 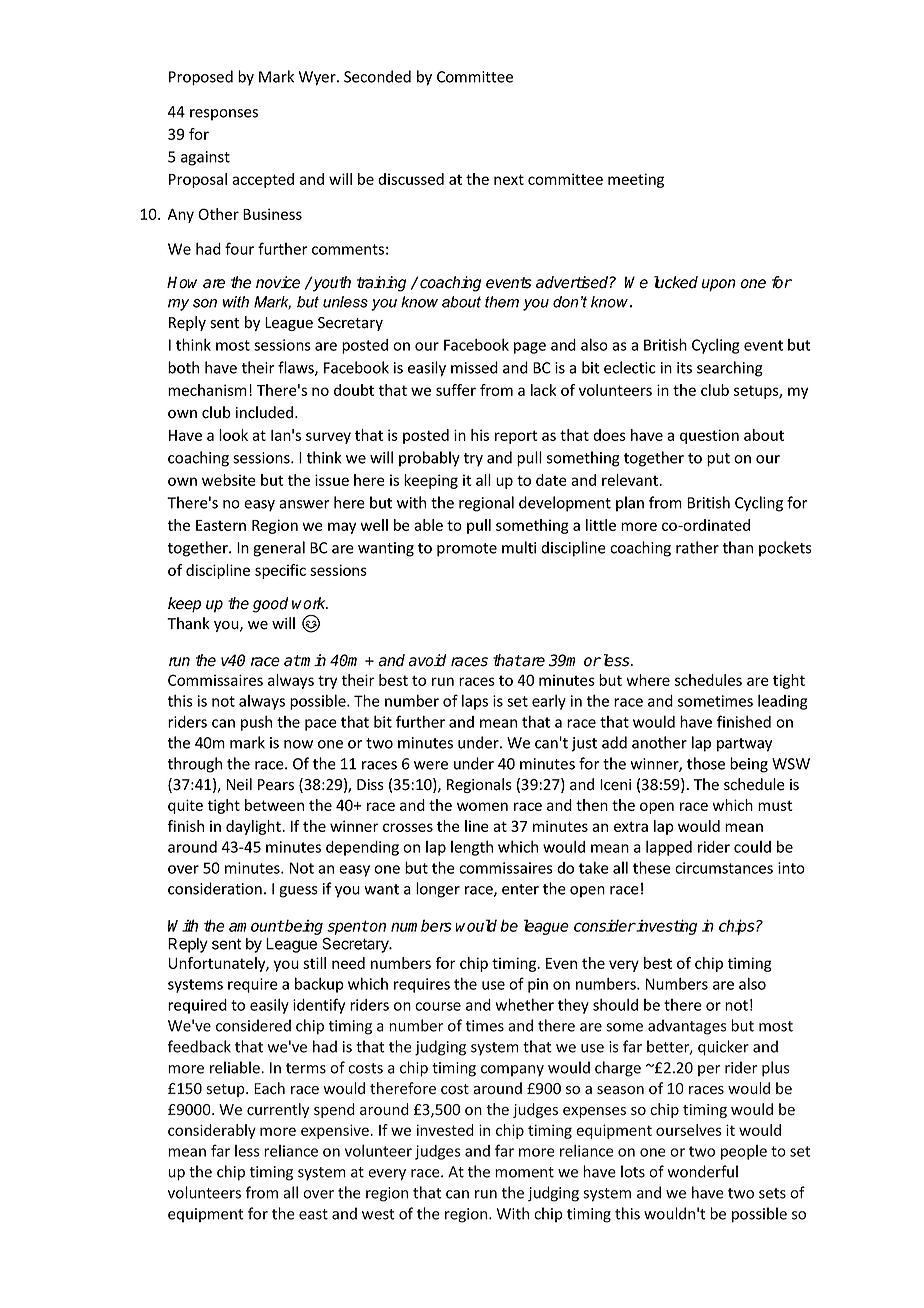 I want to click on enter, so click(x=520, y=889).
